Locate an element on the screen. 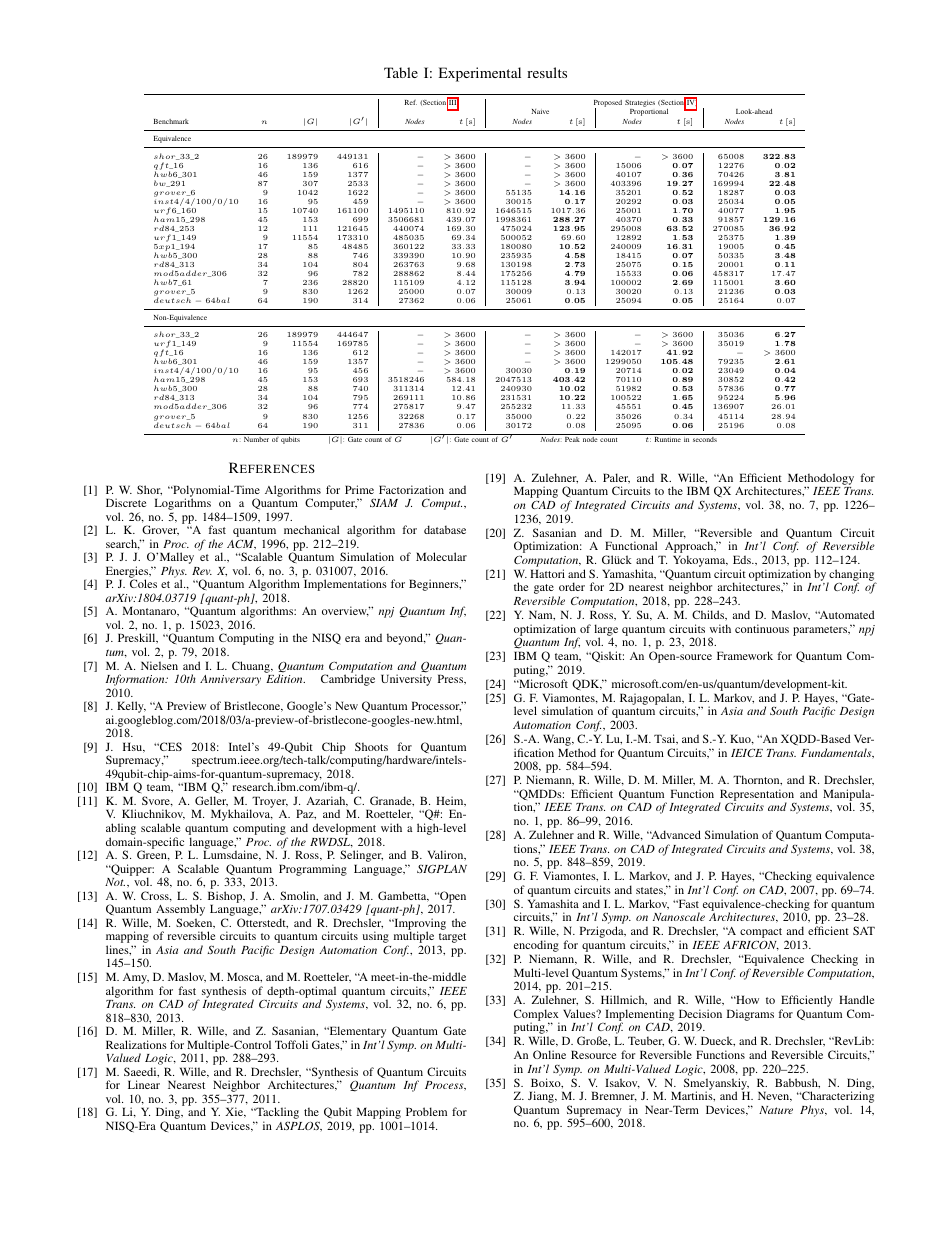 This screenshot has width=952, height=1233. Logarithms is located at coordinates (182, 505).
